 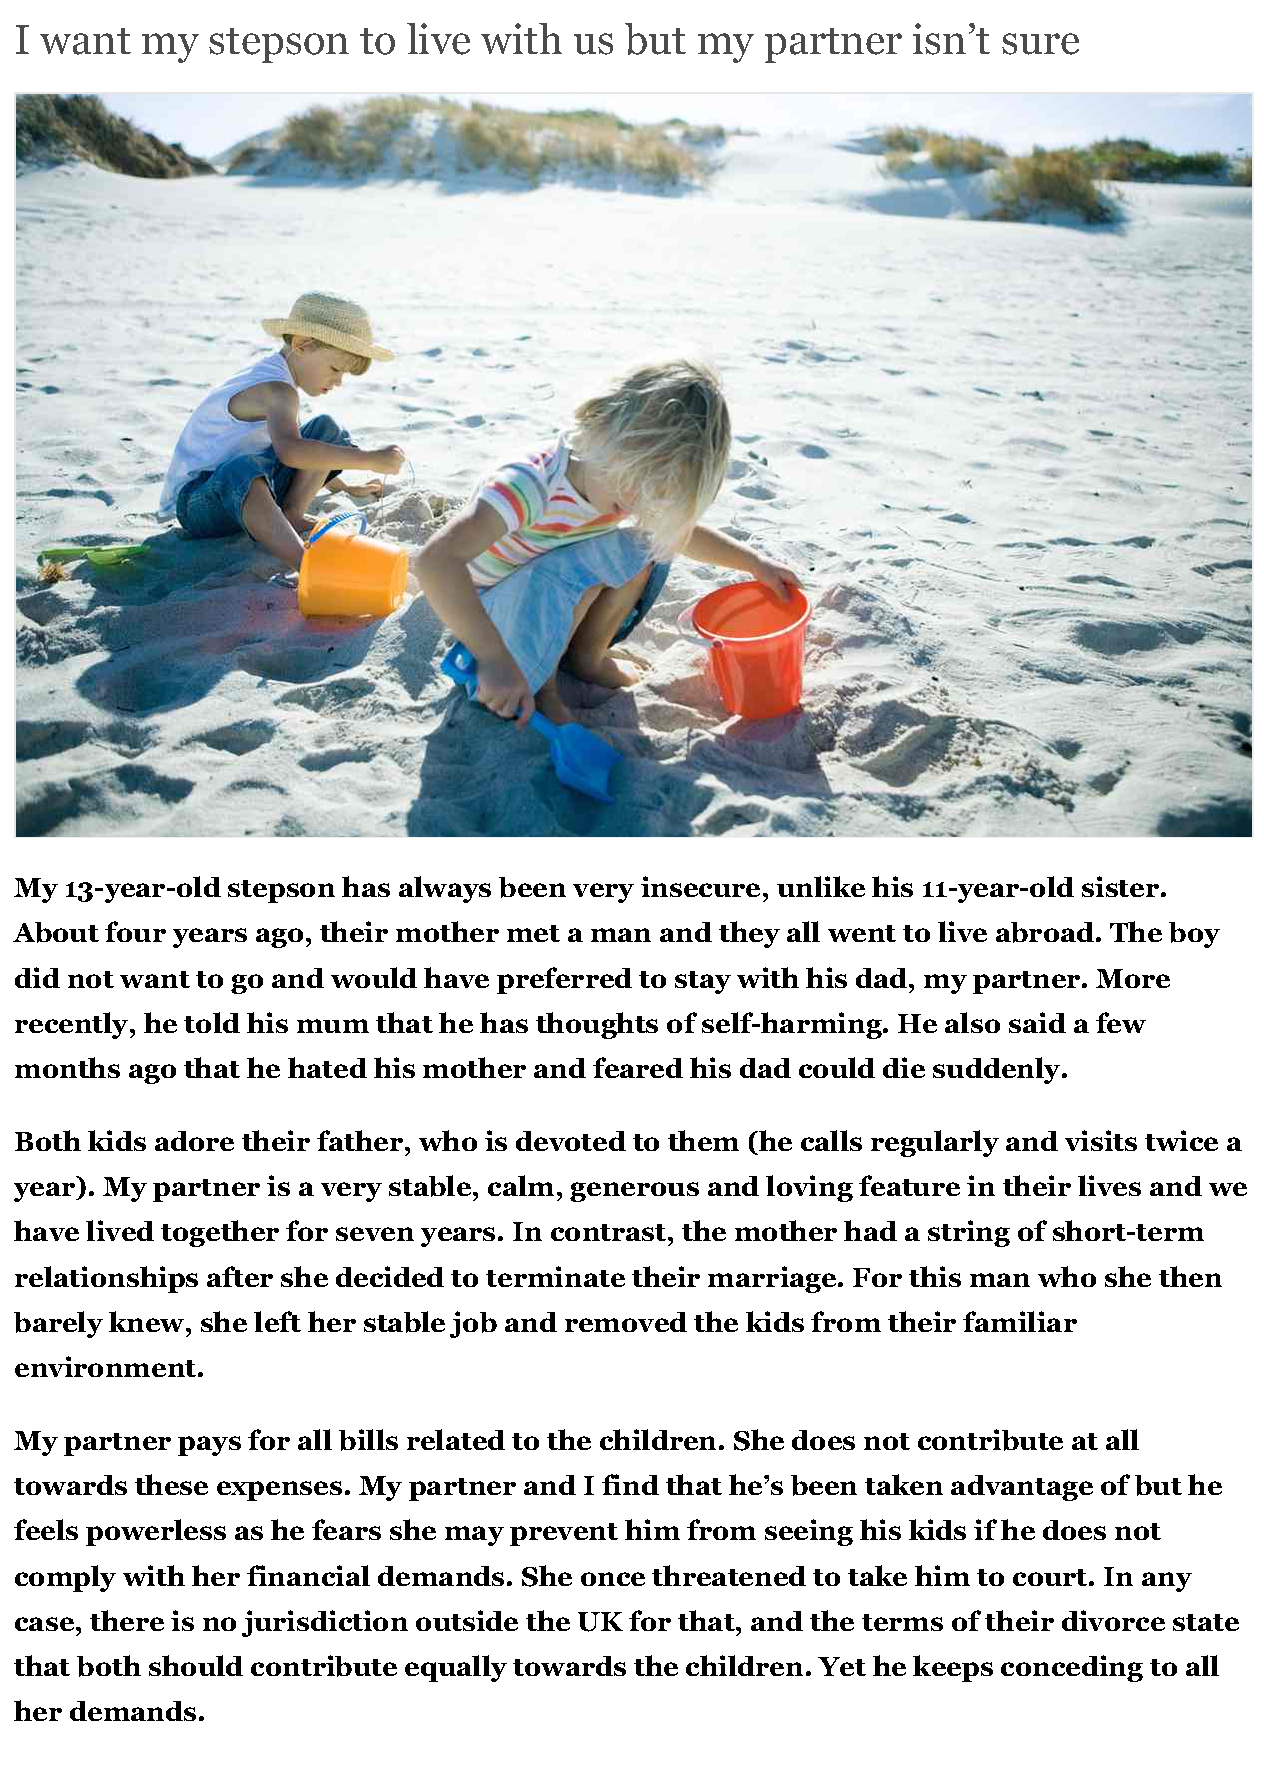 I want to click on visits, so click(x=1101, y=1140).
